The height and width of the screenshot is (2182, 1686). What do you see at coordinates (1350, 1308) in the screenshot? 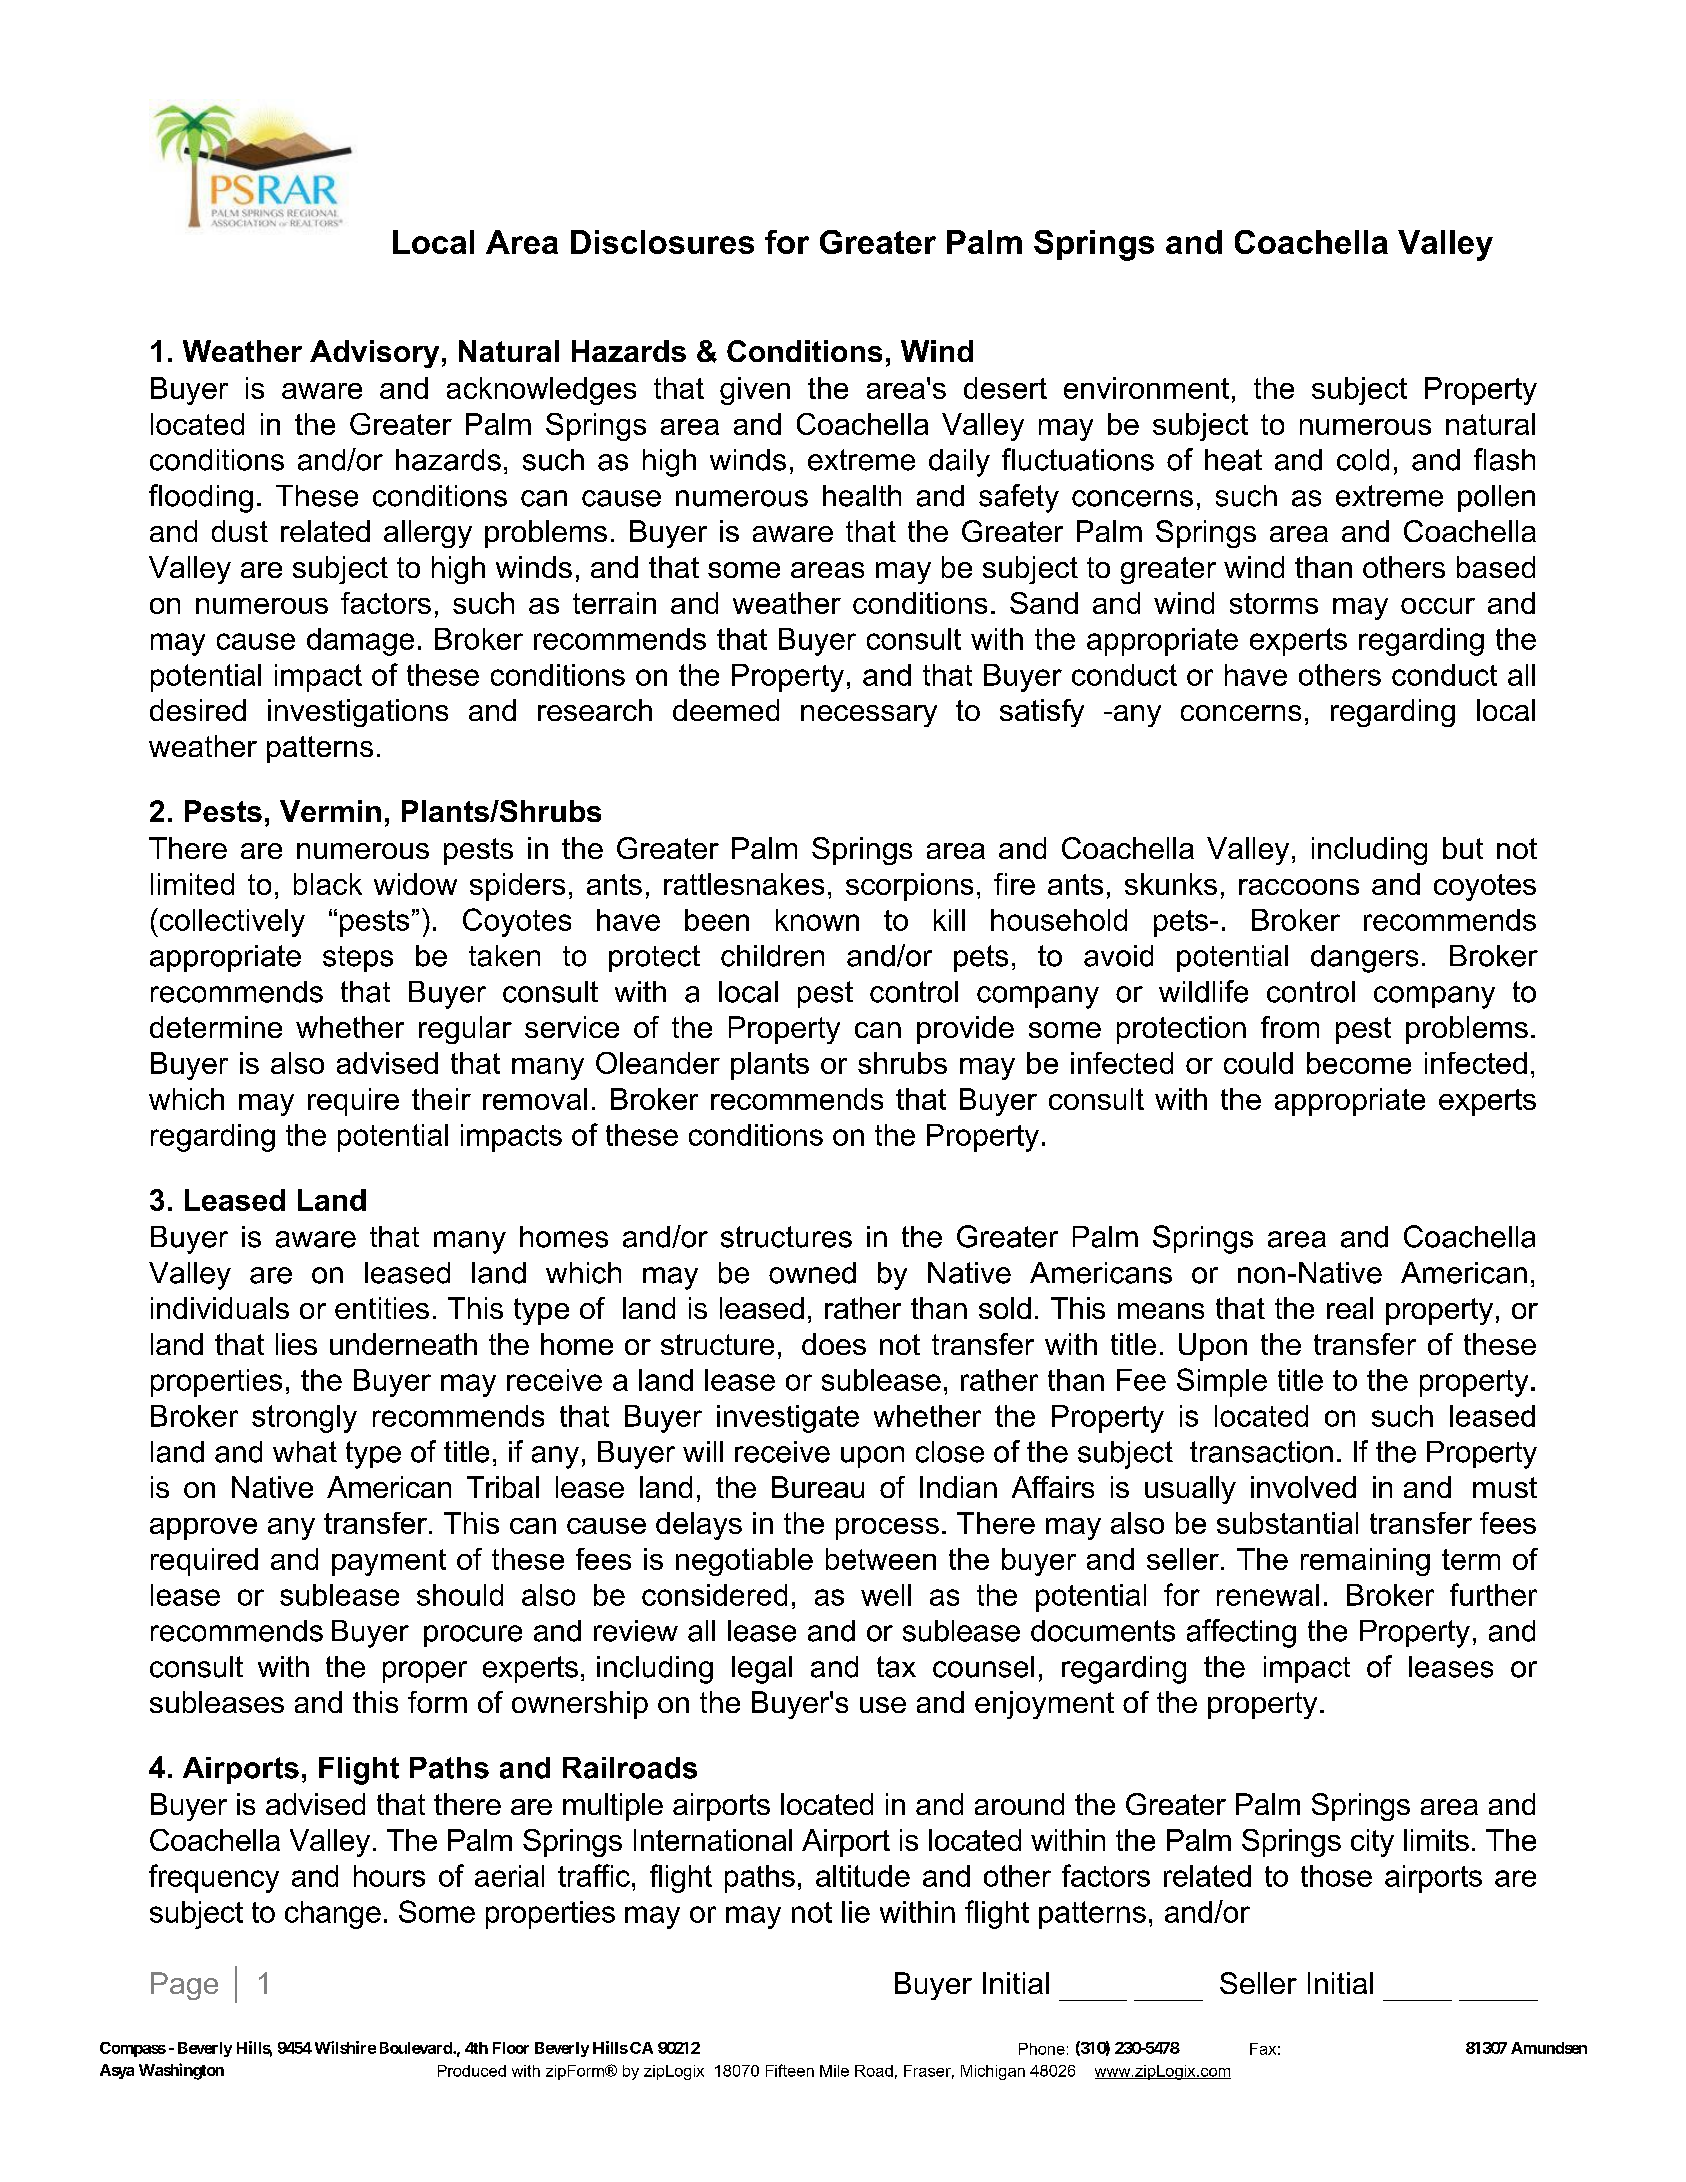
I see `real` at bounding box center [1350, 1308].
